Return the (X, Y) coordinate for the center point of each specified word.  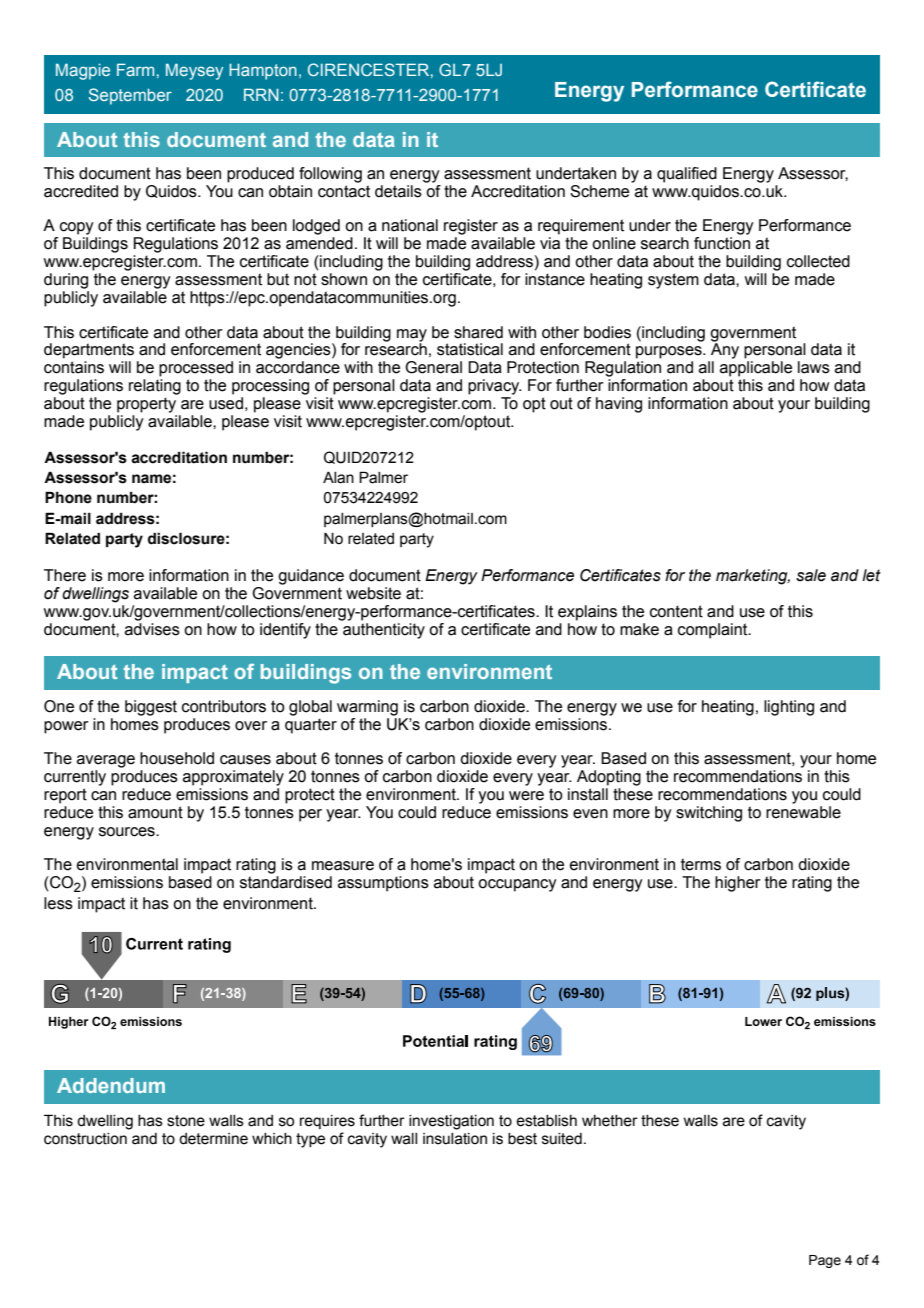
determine (213, 1139)
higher (738, 884)
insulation (455, 1139)
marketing (753, 577)
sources (128, 832)
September (130, 96)
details (398, 191)
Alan (338, 478)
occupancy (517, 885)
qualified (687, 175)
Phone (68, 497)
